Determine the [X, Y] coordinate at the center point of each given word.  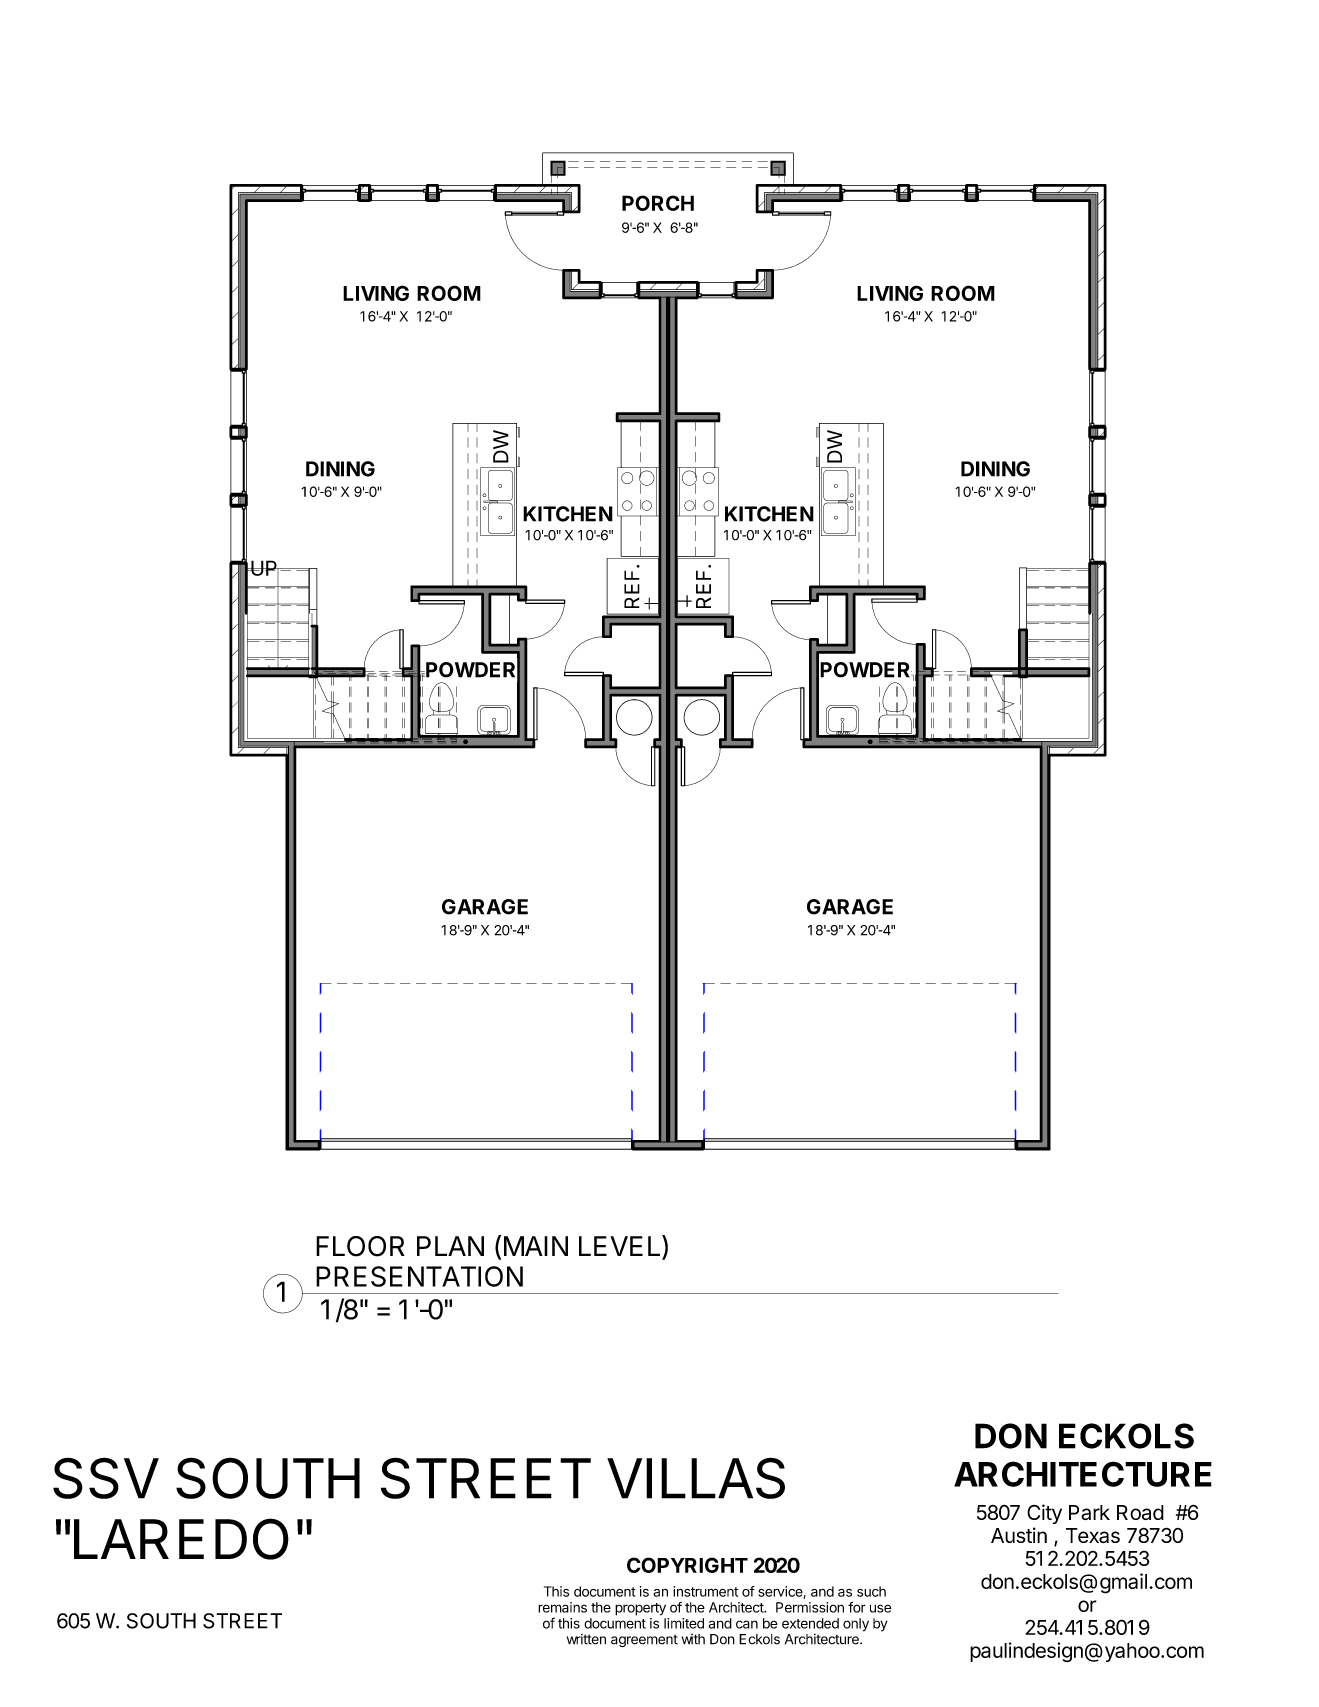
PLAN [450, 1246]
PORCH [658, 203]
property [640, 1609]
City [1044, 1514]
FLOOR [360, 1246]
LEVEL [621, 1247]
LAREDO [181, 1539]
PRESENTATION [419, 1276]
